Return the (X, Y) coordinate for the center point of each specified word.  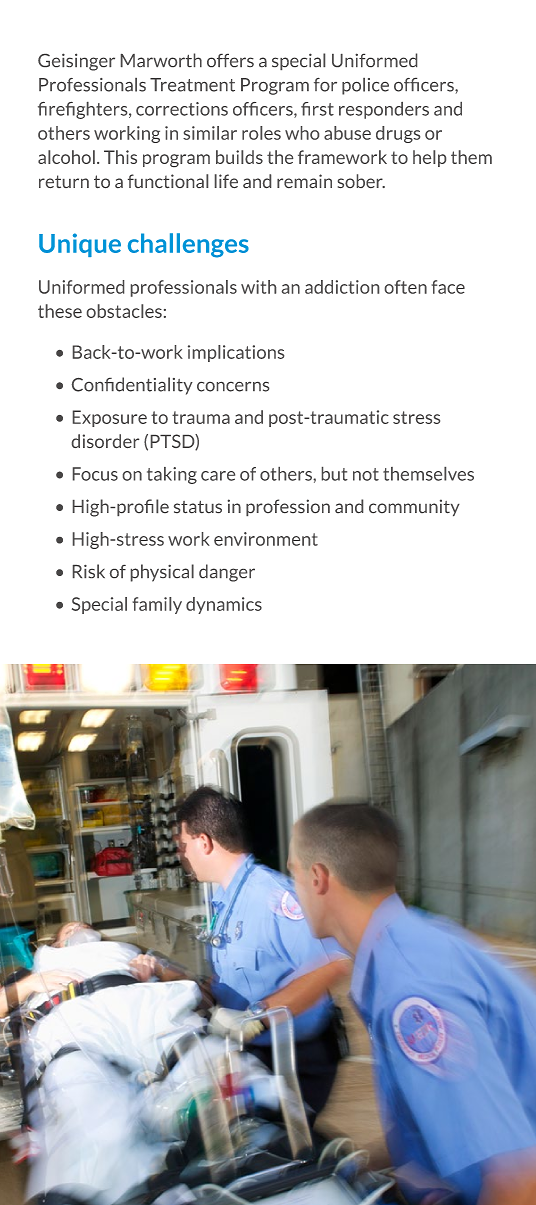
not (366, 474)
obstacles (124, 311)
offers (230, 60)
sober (361, 181)
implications (236, 353)
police (365, 86)
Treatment (192, 85)
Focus (95, 474)
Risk (89, 571)
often (406, 287)
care (218, 476)
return (64, 181)
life (226, 181)
